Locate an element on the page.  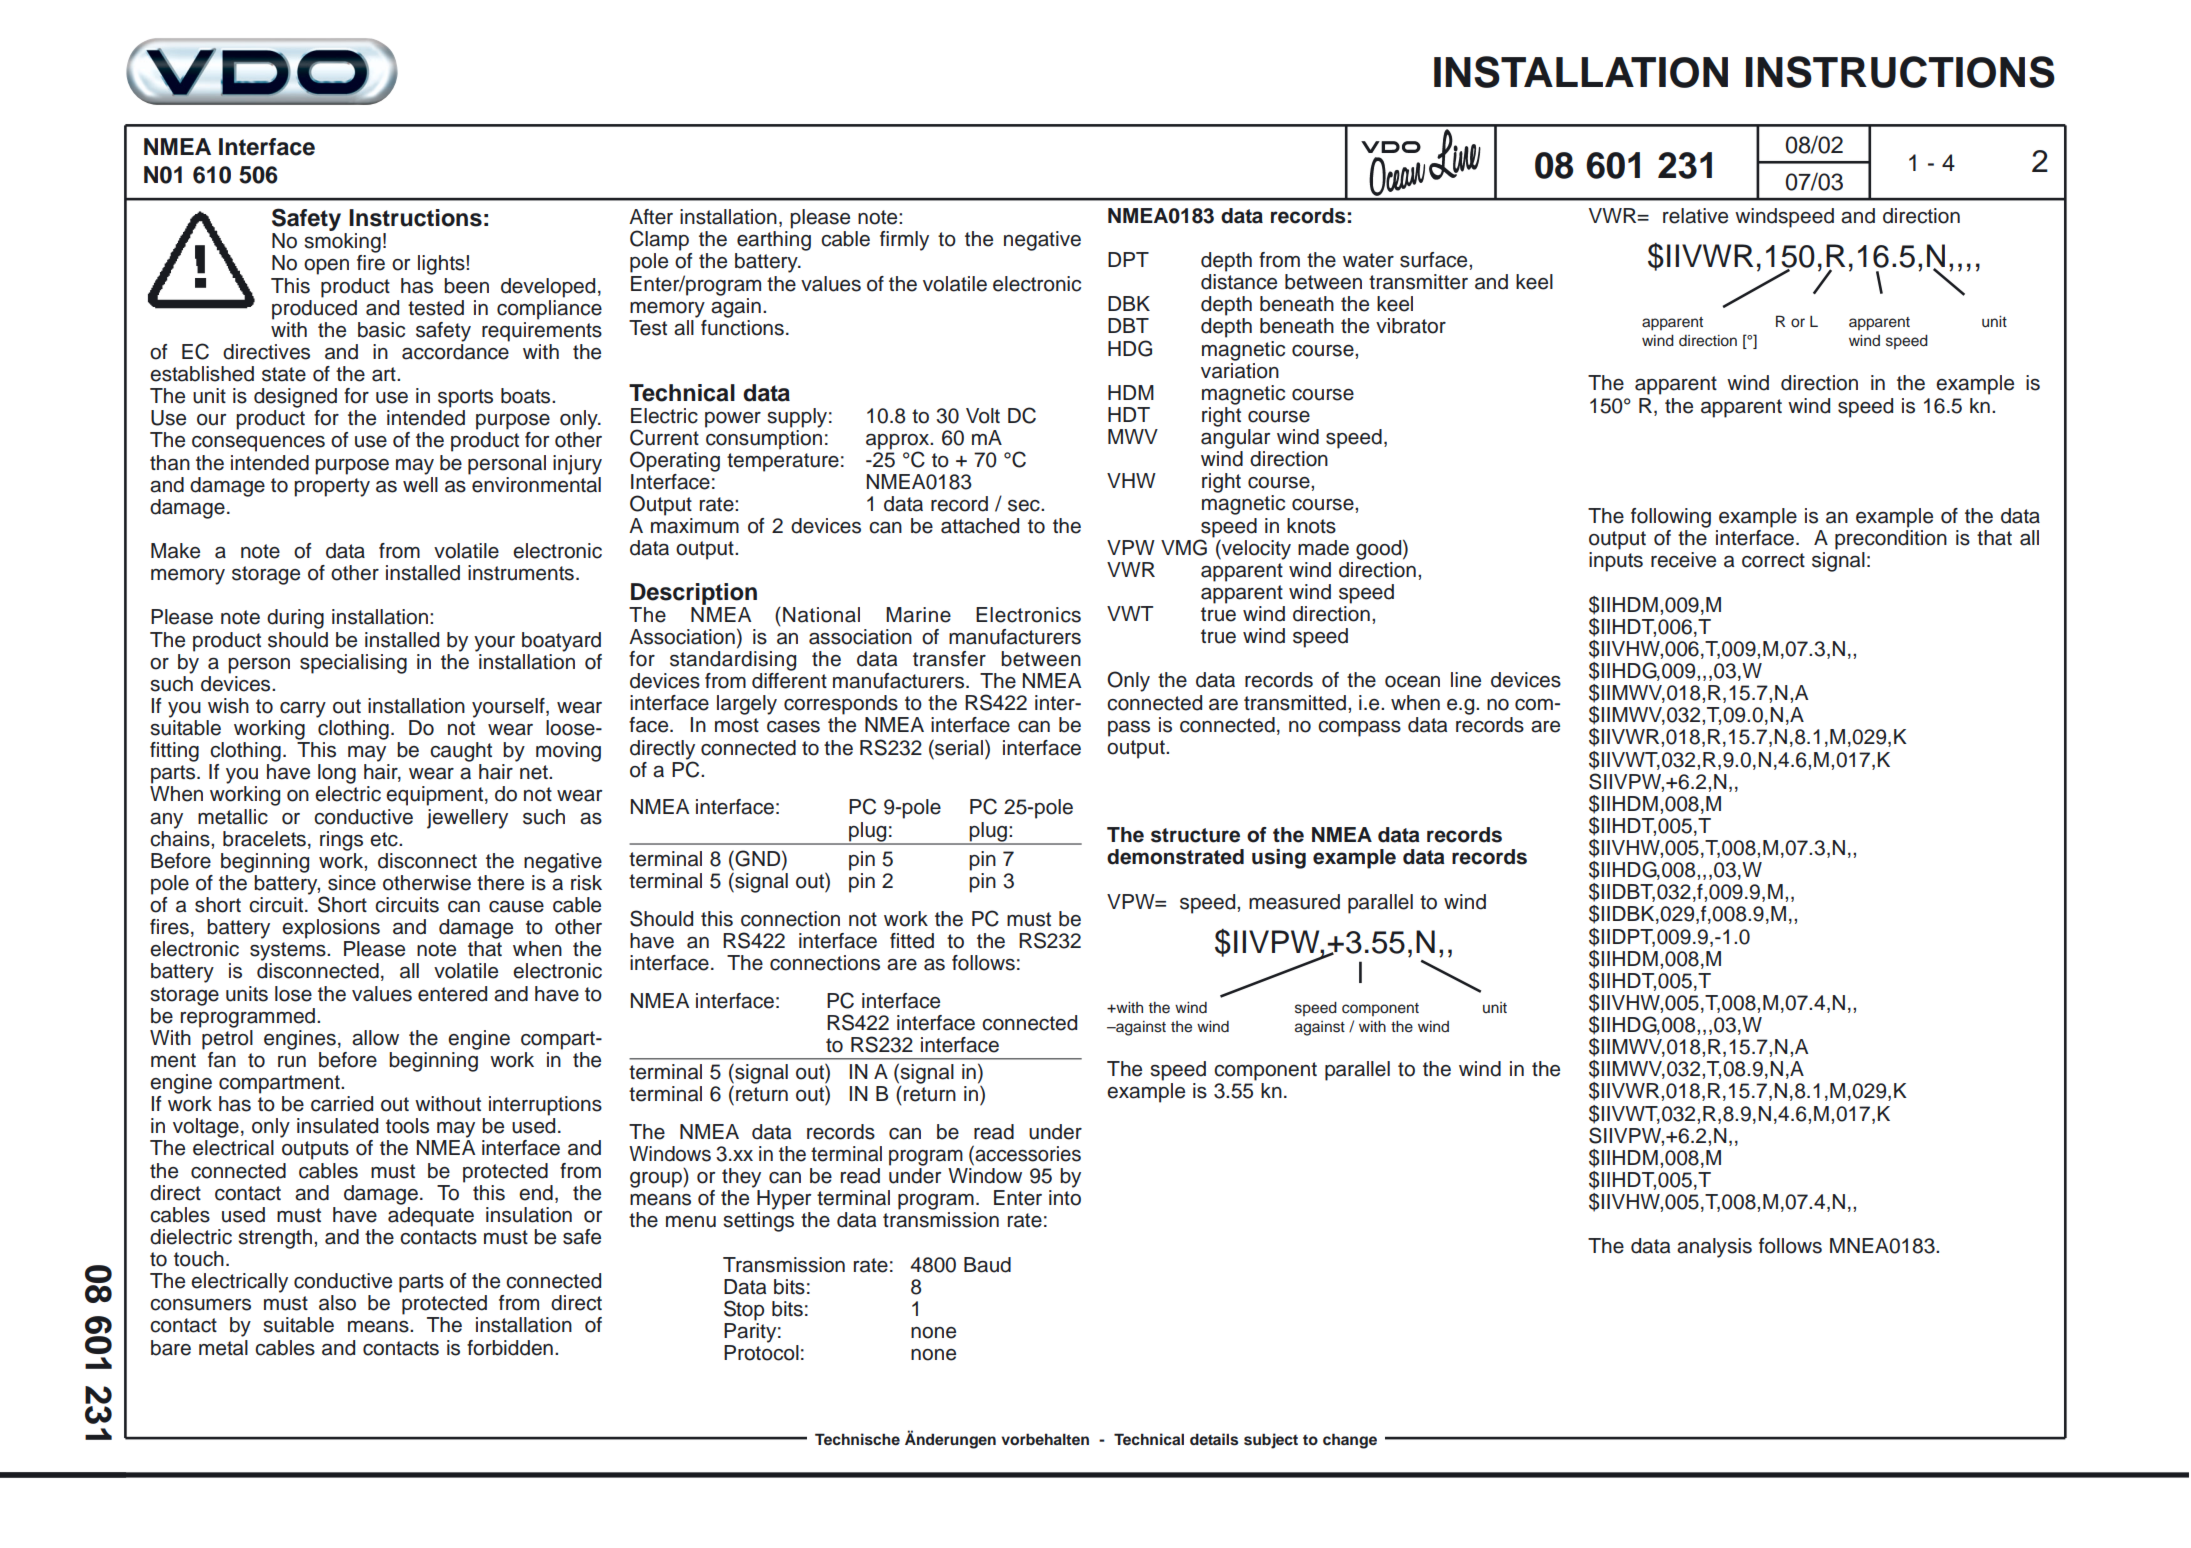
firmly is located at coordinates (904, 241).
